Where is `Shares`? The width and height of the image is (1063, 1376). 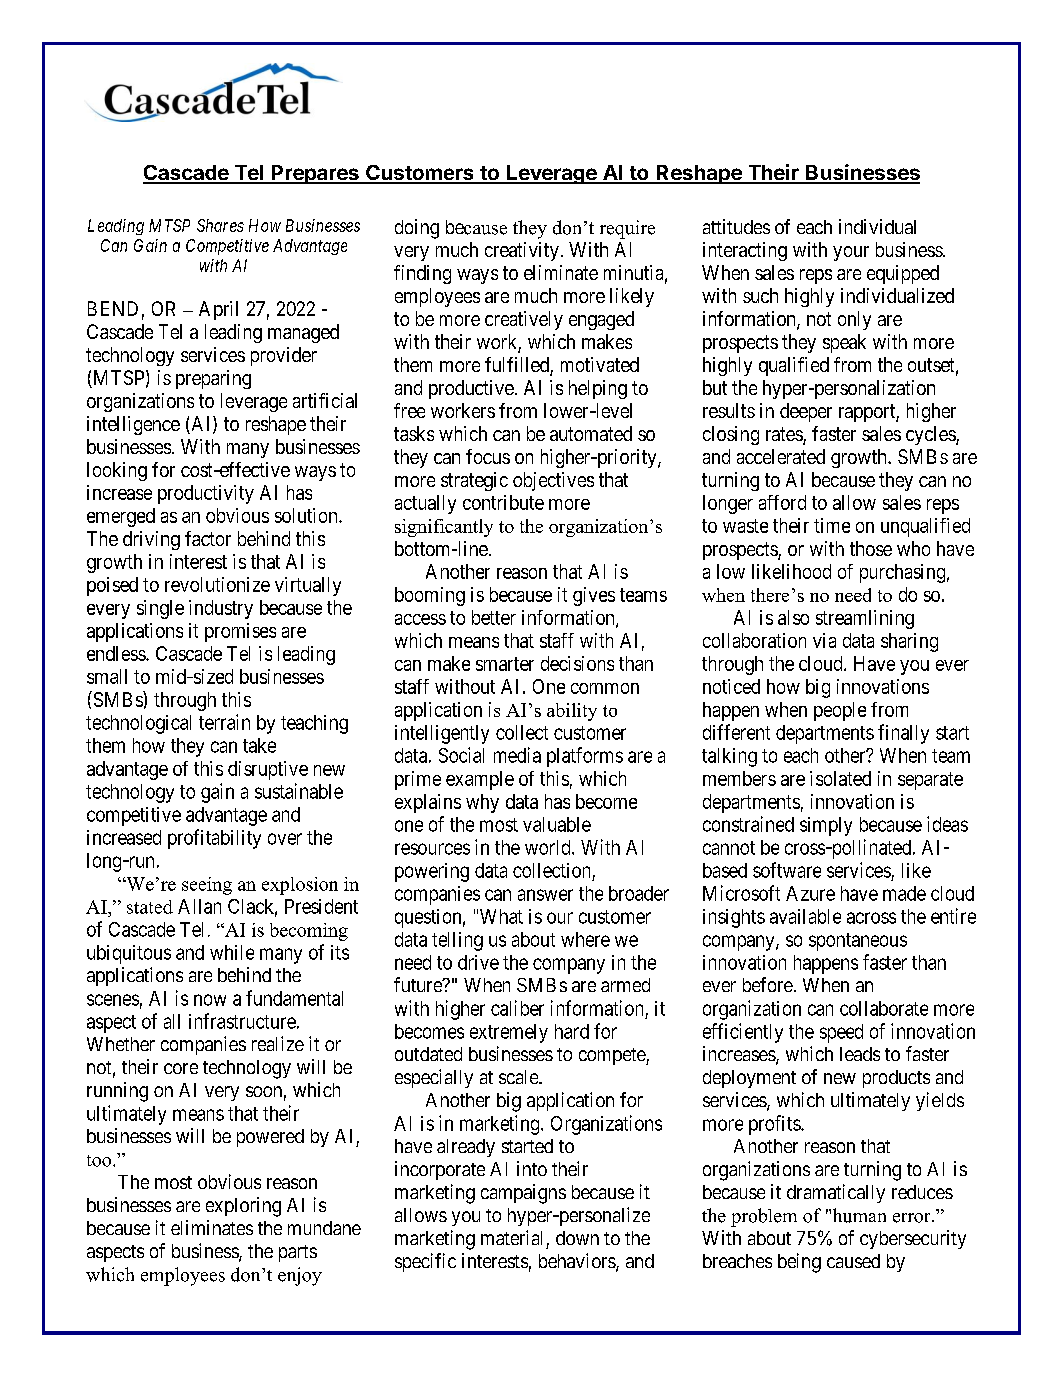 Shares is located at coordinates (220, 225).
